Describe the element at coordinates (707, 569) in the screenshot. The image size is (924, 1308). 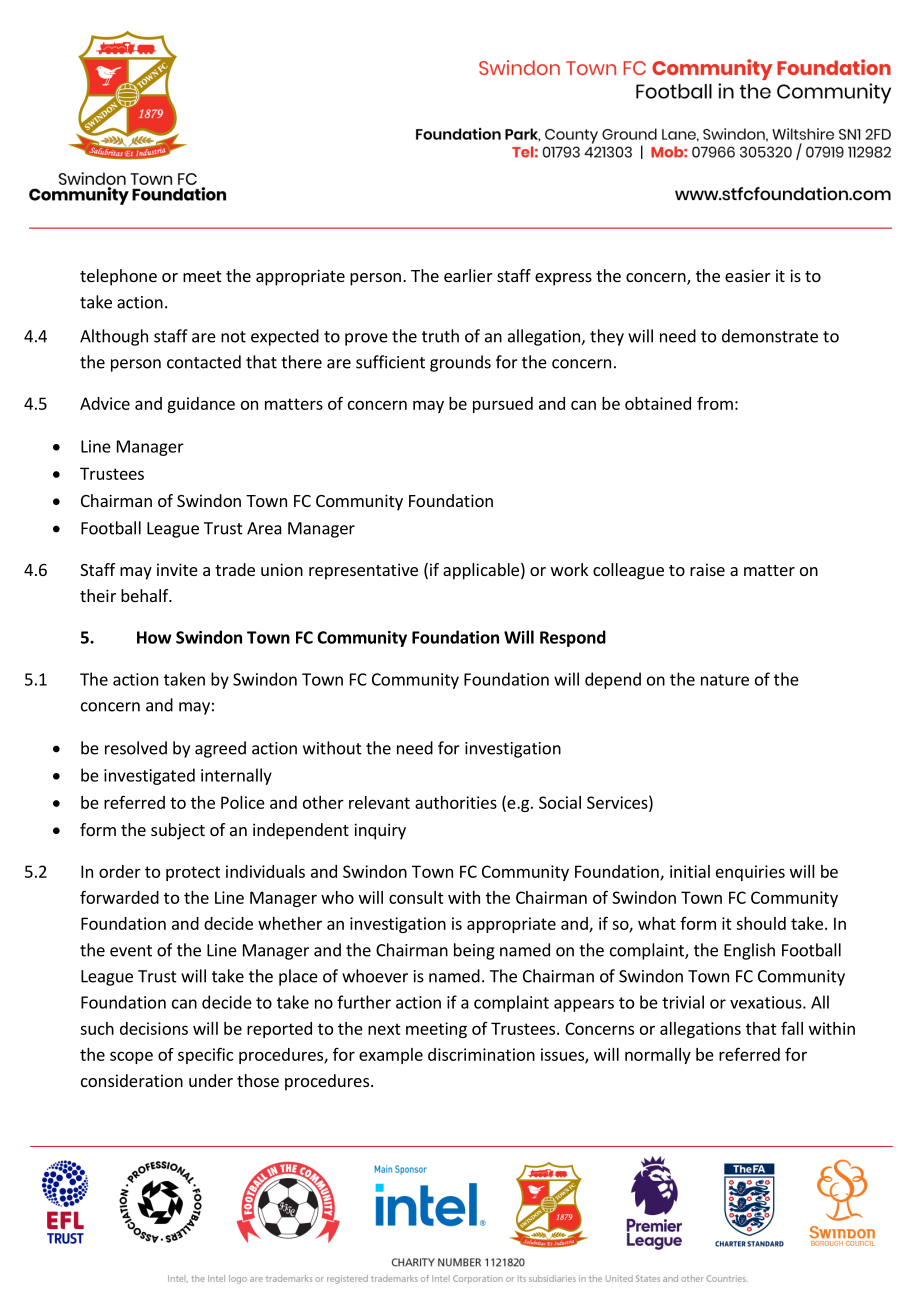
I see `raise` at that location.
